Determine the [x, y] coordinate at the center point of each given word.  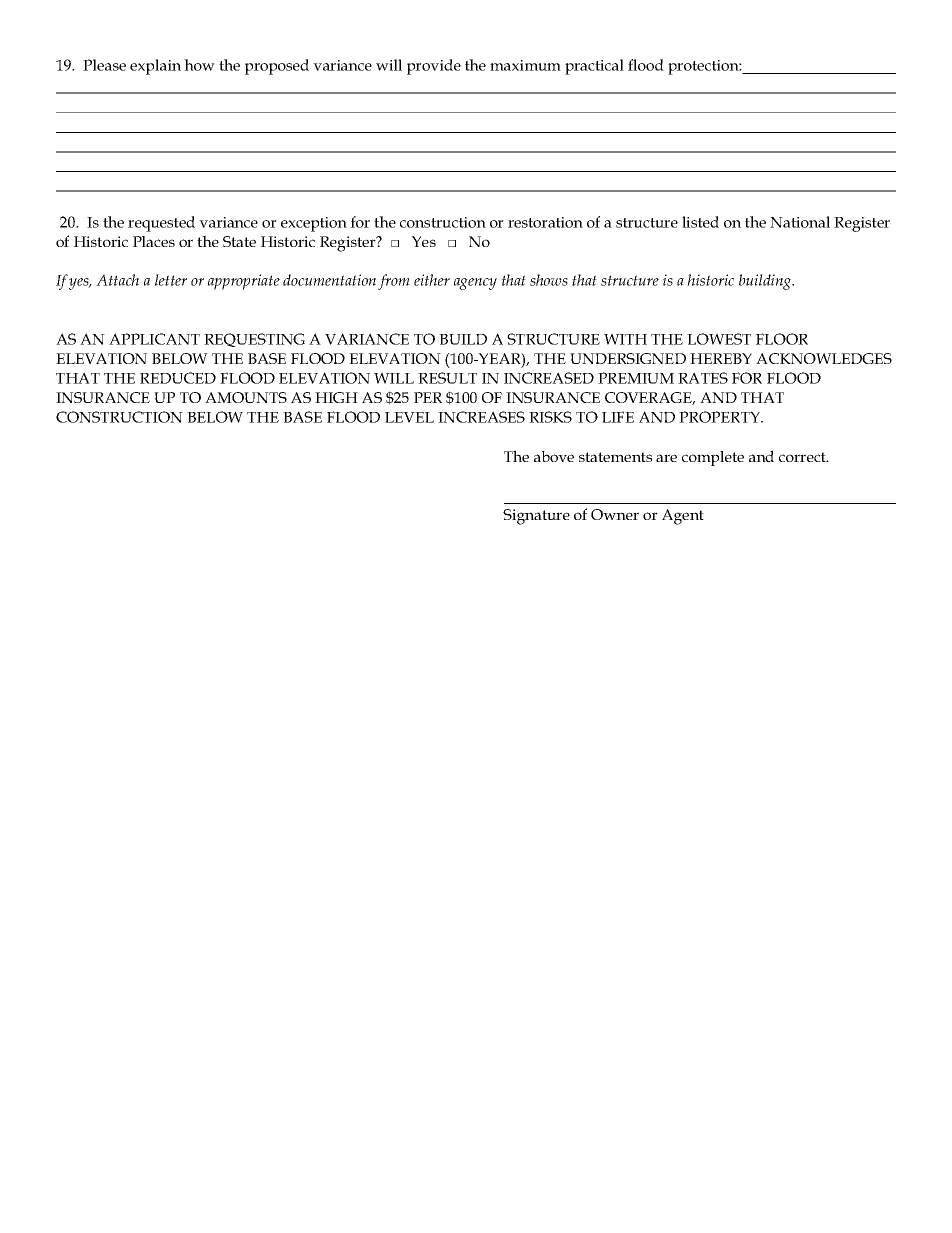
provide [434, 67]
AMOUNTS [246, 397]
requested [161, 224]
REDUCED [178, 378]
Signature [536, 517]
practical [594, 67]
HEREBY [721, 358]
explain [155, 67]
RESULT [447, 378]
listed [700, 222]
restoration [545, 222]
